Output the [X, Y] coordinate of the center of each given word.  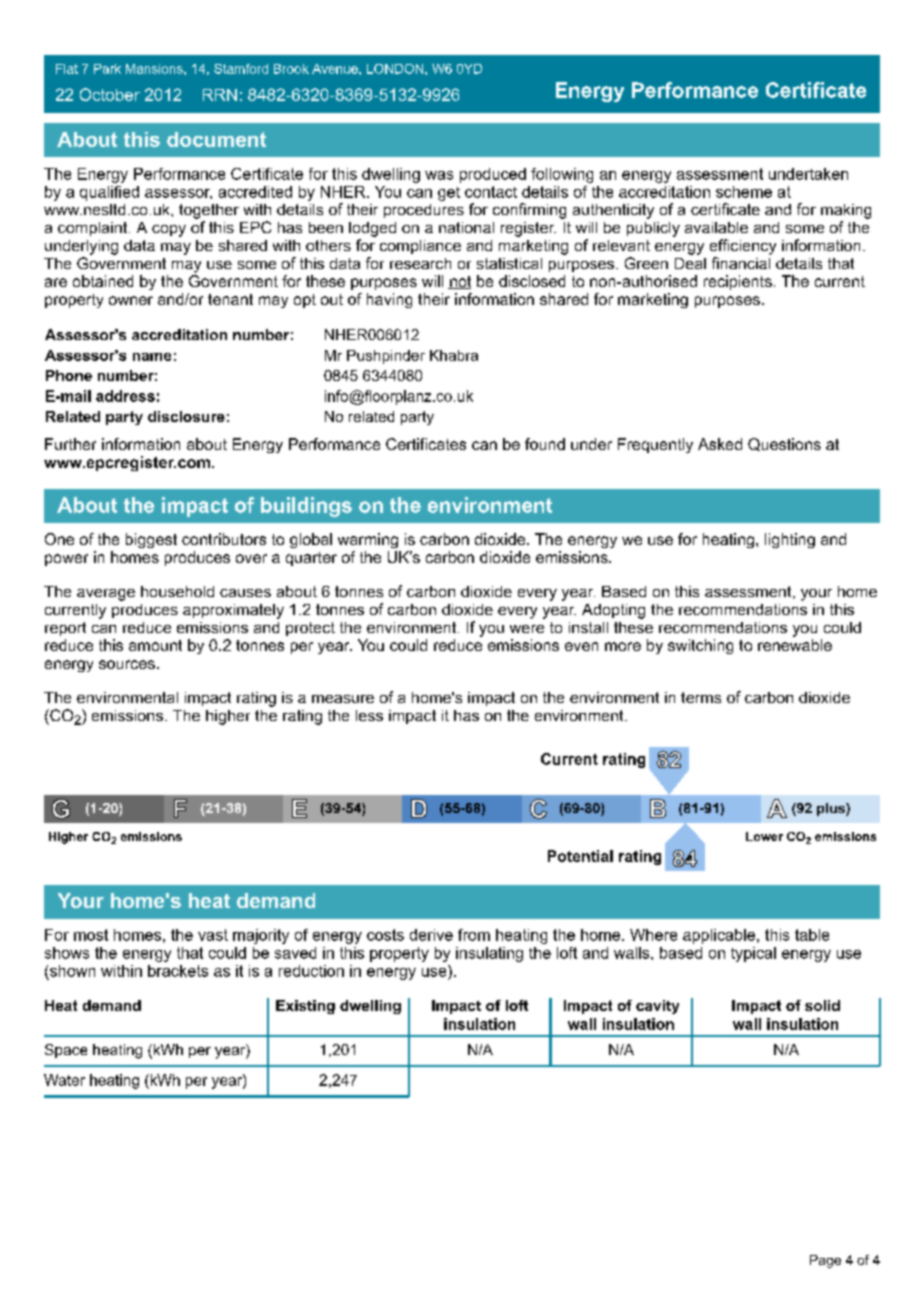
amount [155, 645]
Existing [305, 1007]
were [527, 629]
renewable [795, 645]
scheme [744, 192]
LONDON [396, 69]
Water [64, 1080]
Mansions [155, 69]
